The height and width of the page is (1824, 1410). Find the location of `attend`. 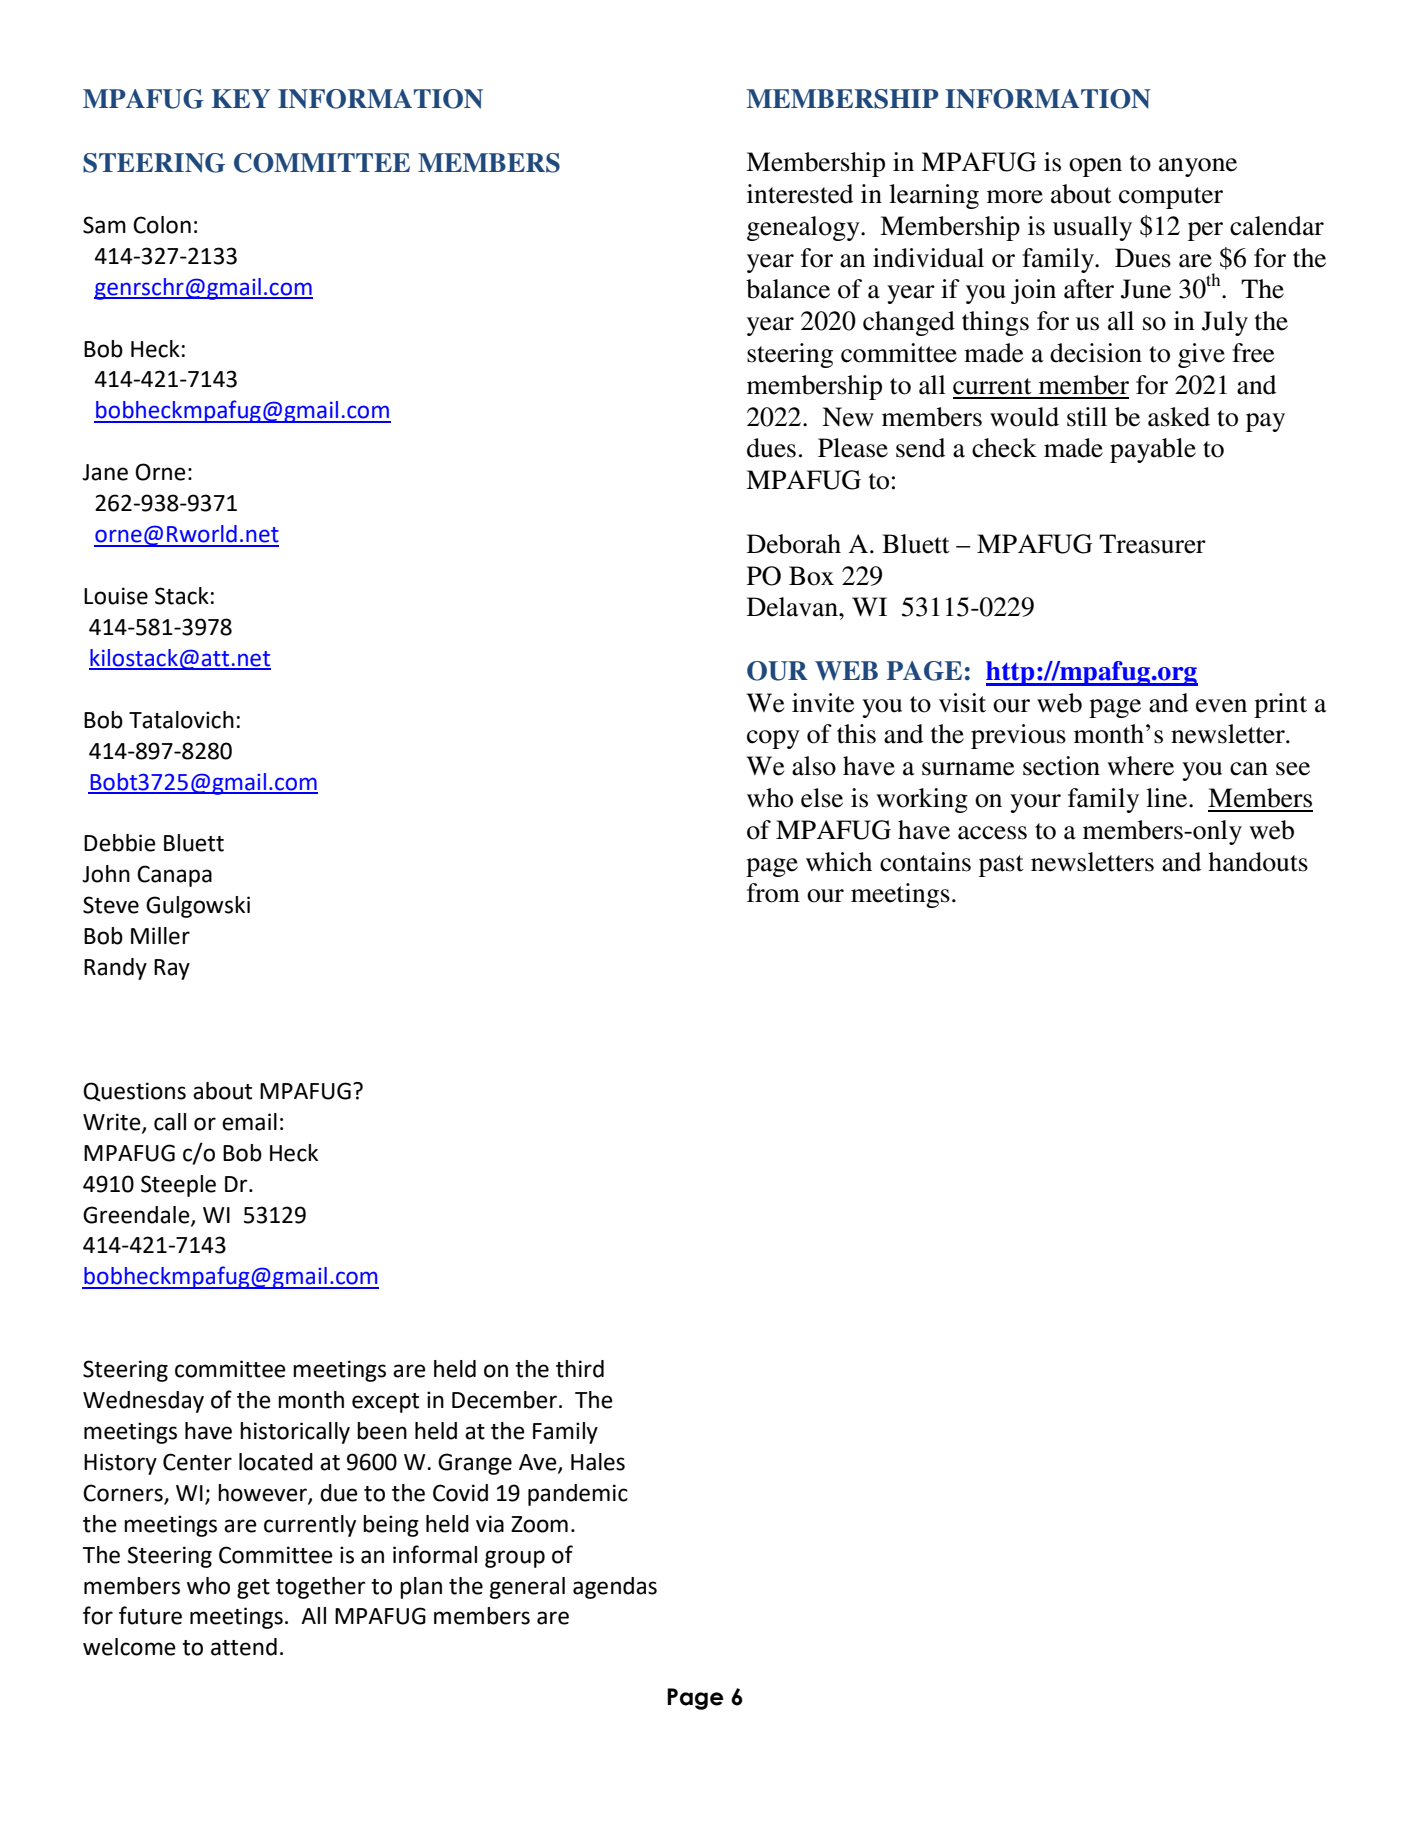

attend is located at coordinates (244, 1647).
